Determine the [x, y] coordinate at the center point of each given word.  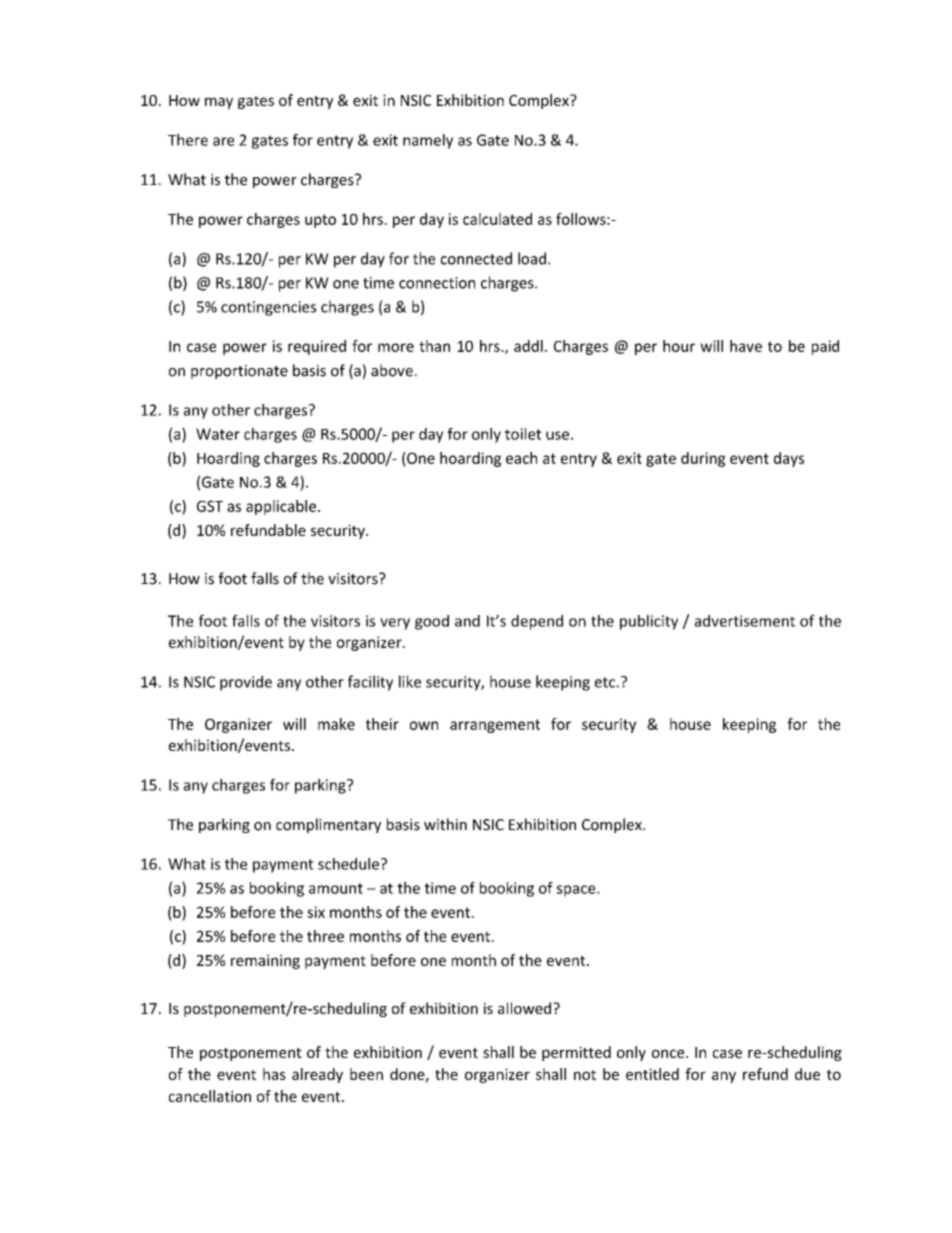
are [223, 141]
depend [537, 622]
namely [428, 141]
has [274, 1074]
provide [246, 683]
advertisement [745, 621]
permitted [576, 1053]
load [532, 258]
